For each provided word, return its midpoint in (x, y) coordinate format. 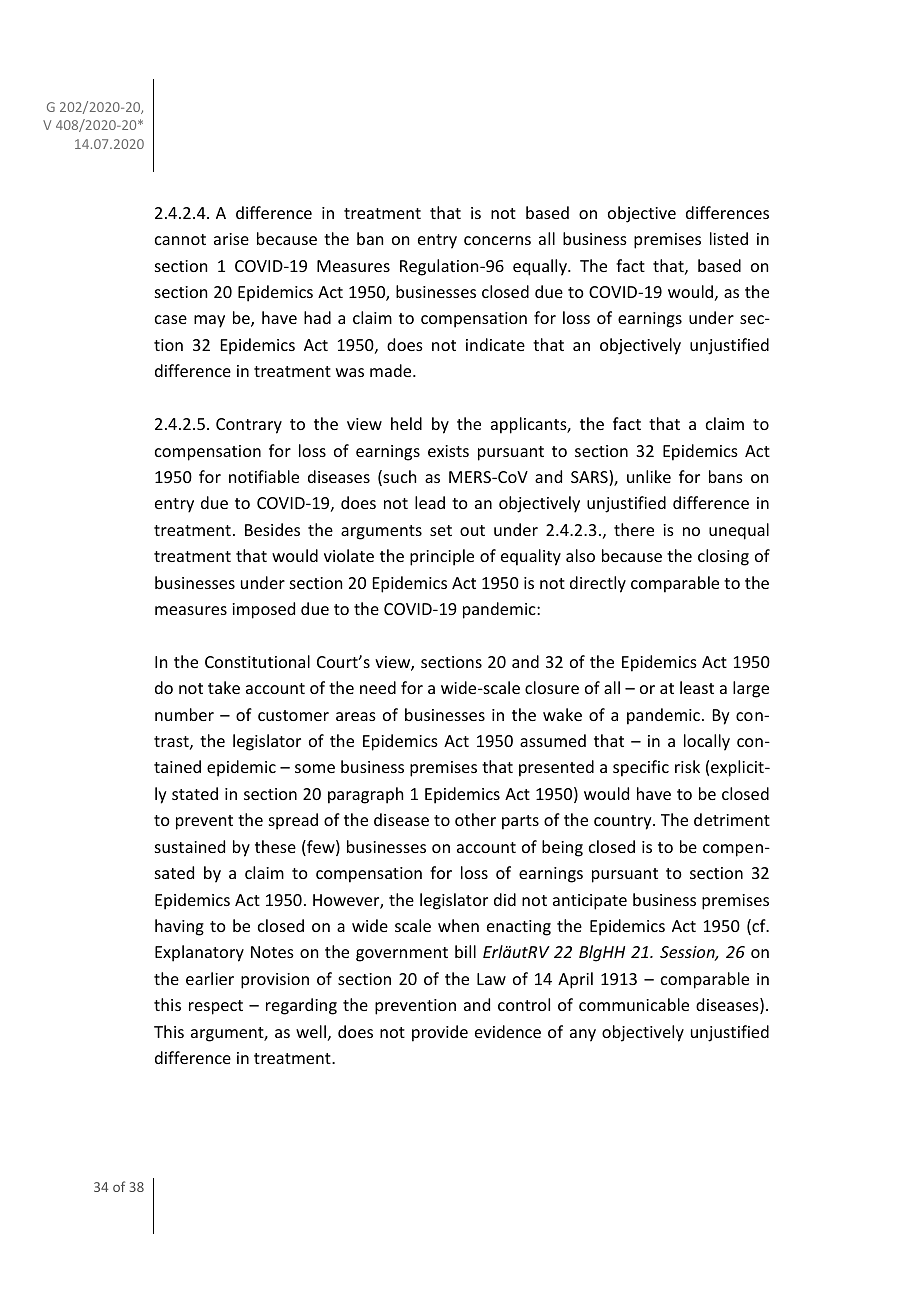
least (697, 687)
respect (216, 1007)
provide (440, 1033)
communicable (634, 1004)
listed (729, 238)
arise (231, 239)
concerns (497, 240)
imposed (263, 610)
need (378, 687)
